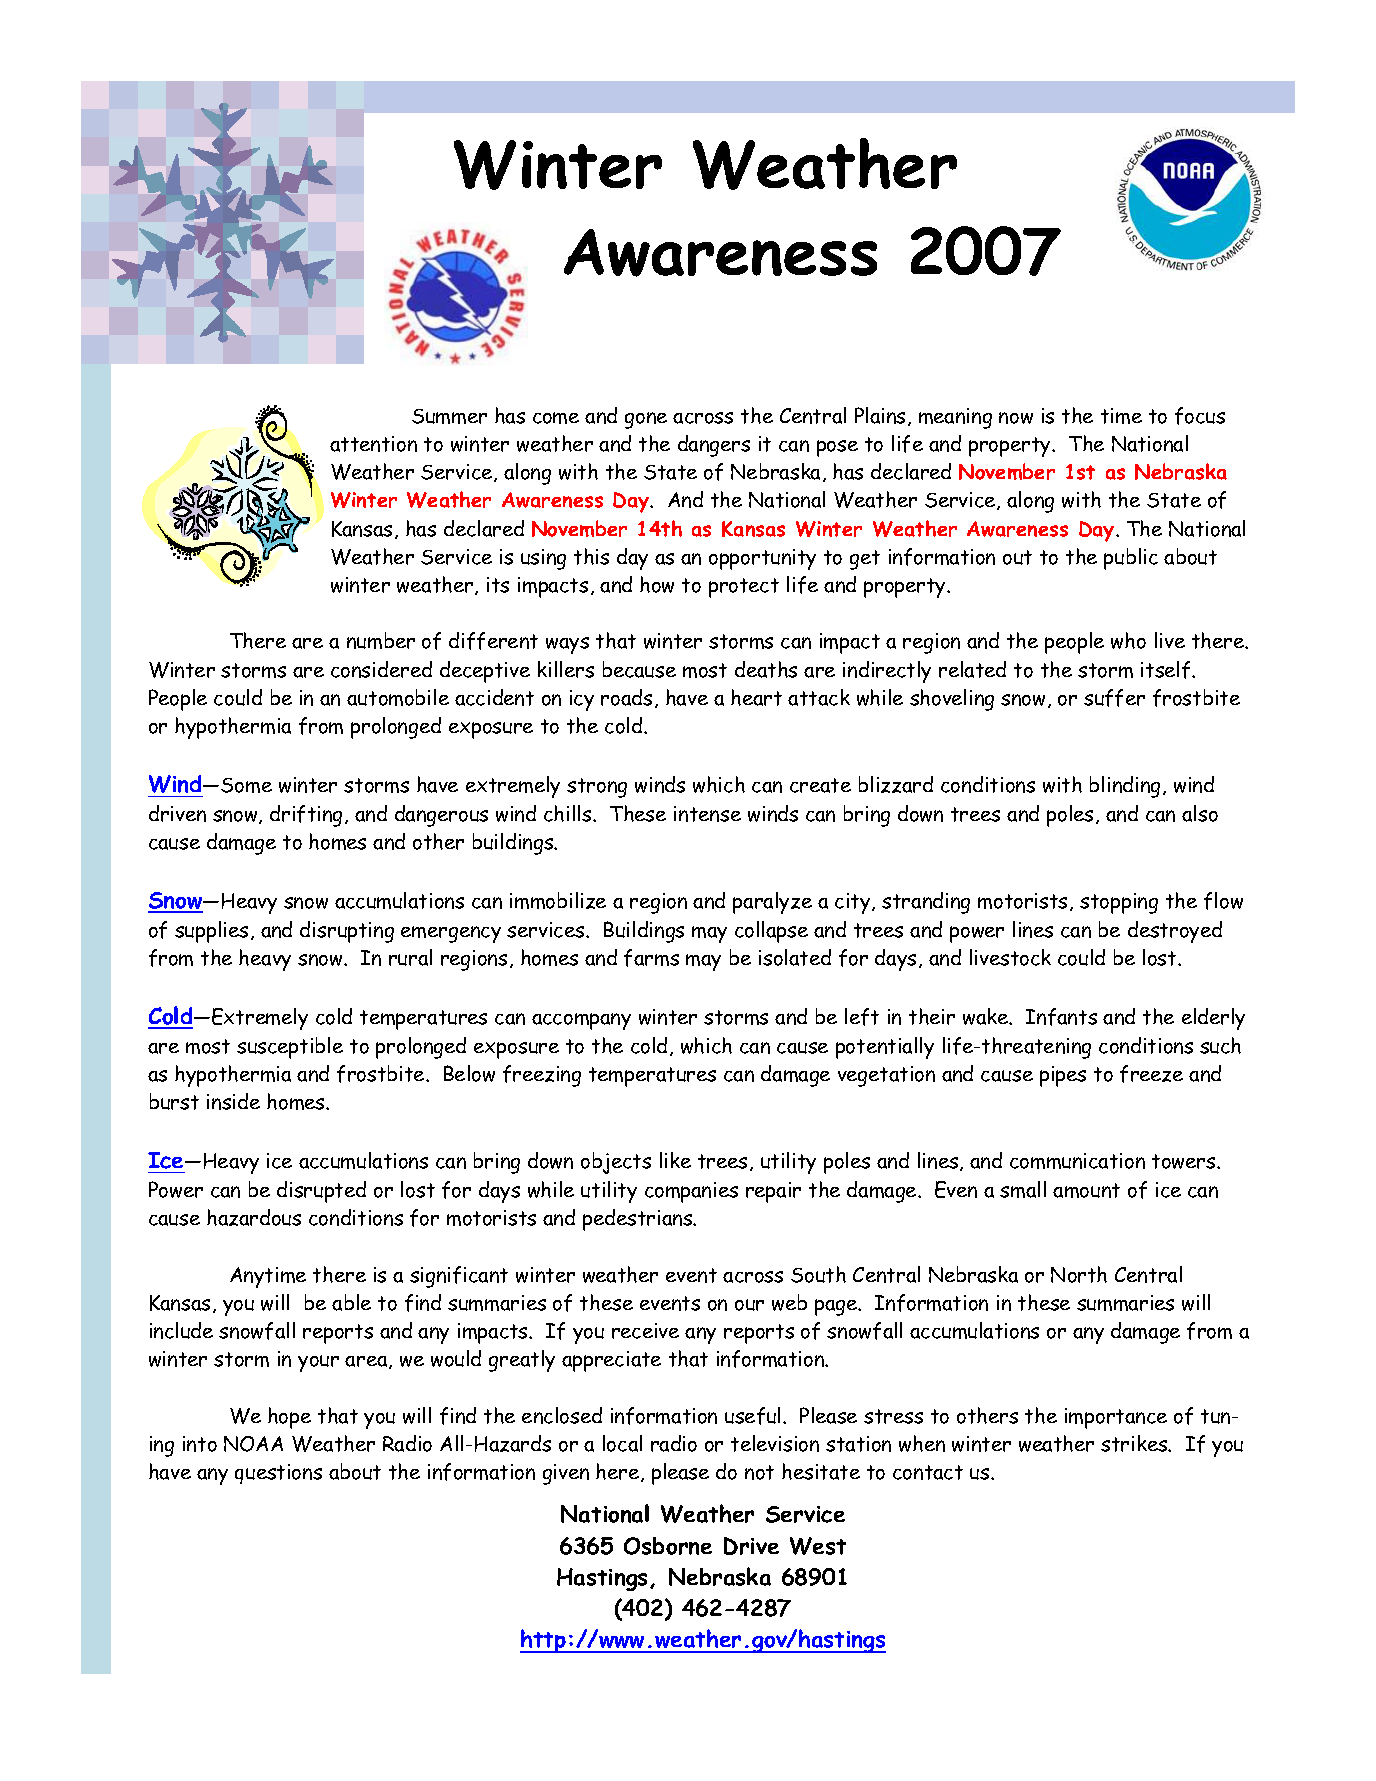  What do you see at coordinates (668, 1546) in the document?
I see `Osborne` at bounding box center [668, 1546].
